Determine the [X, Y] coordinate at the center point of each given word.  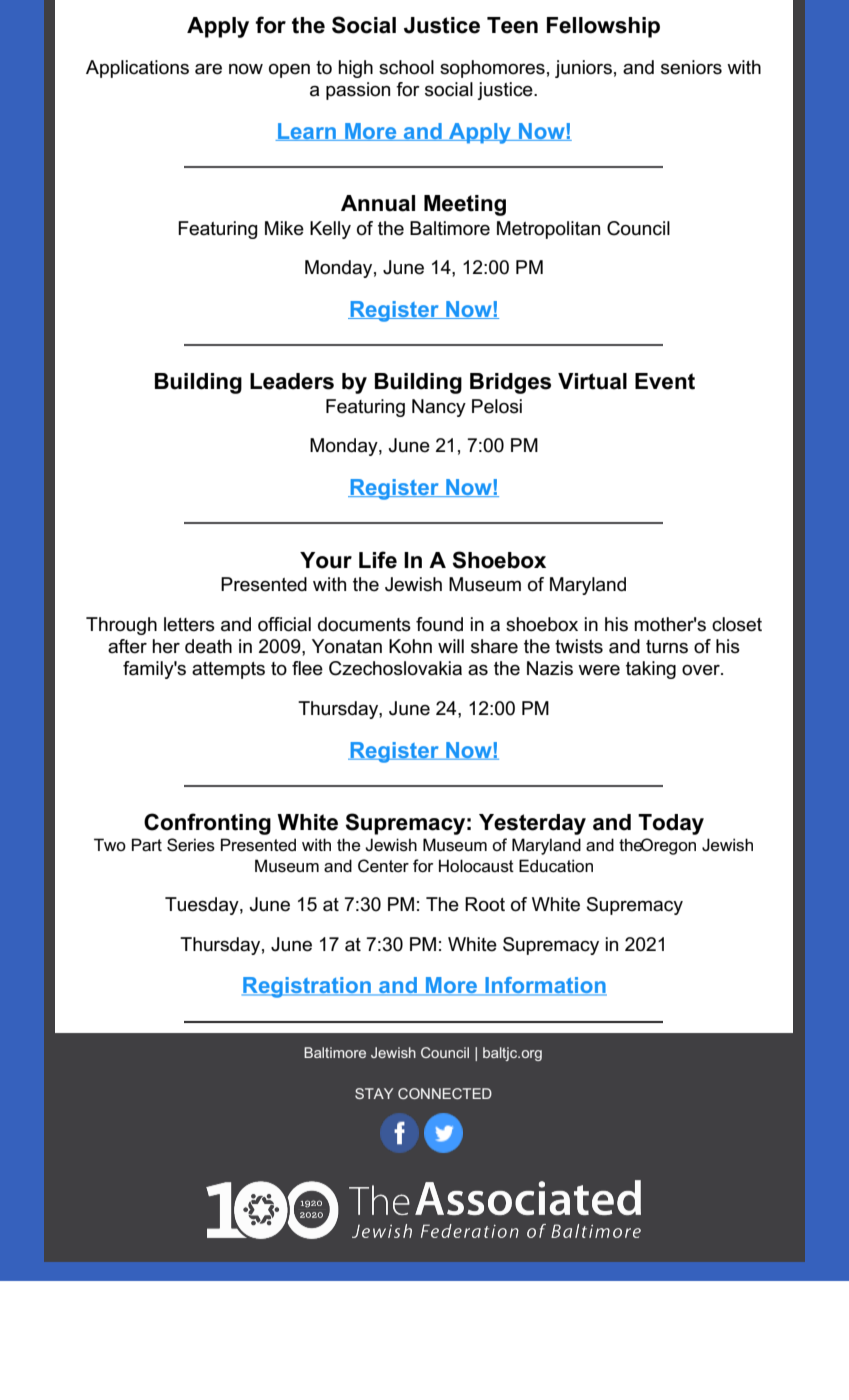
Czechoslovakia [395, 668]
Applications [137, 69]
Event [665, 381]
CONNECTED [445, 1093]
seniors [691, 67]
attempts [228, 670]
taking [651, 670]
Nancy [439, 408]
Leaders [292, 381]
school [406, 67]
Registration [307, 987]
